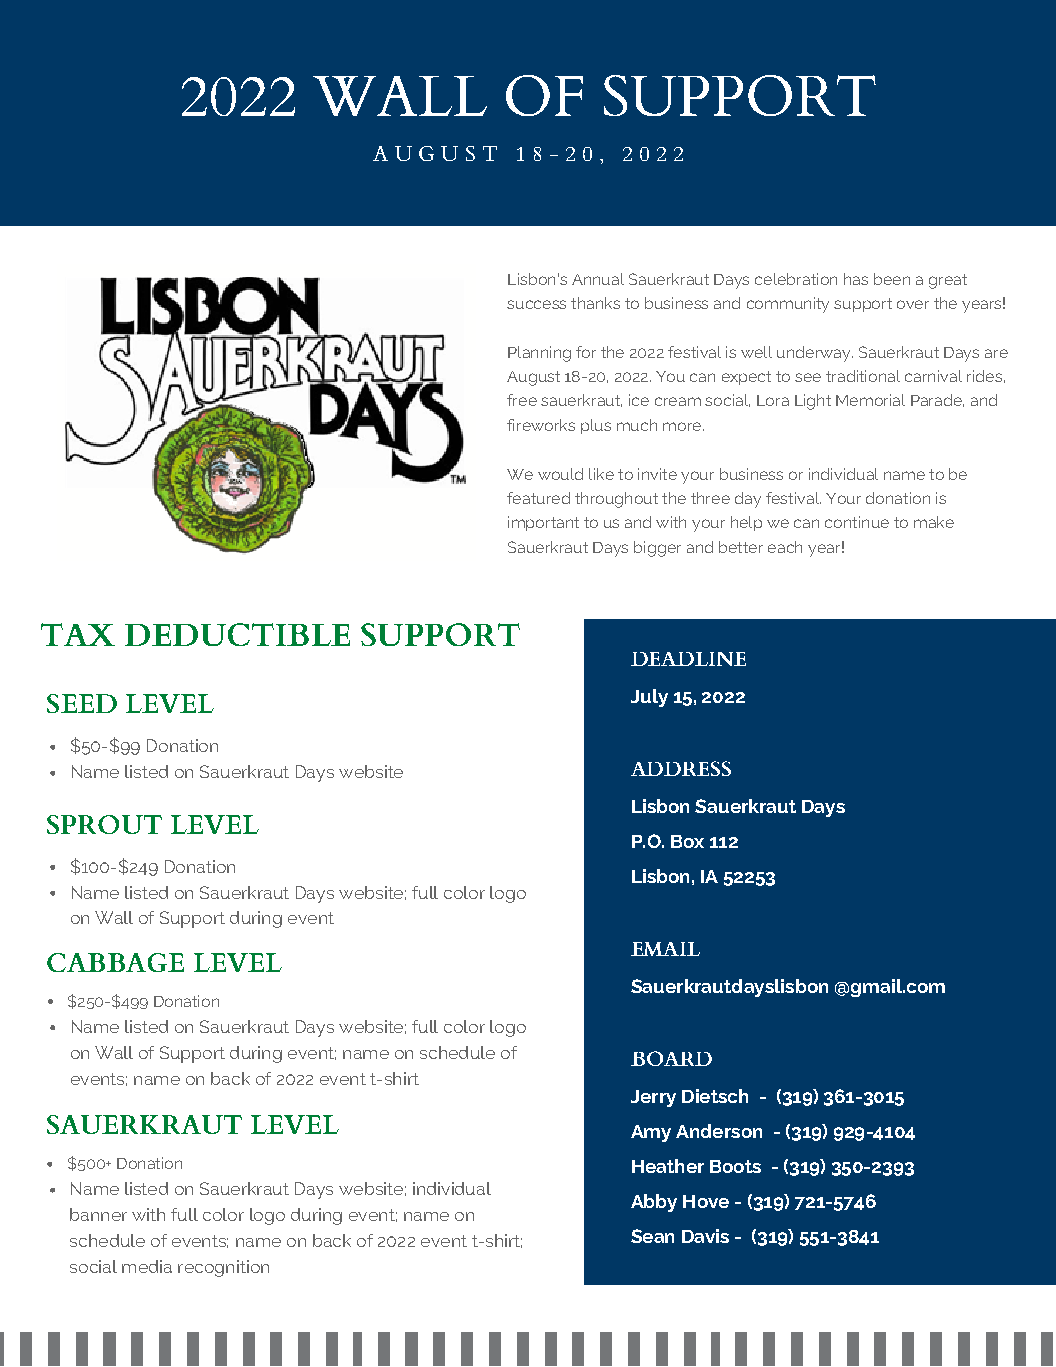  Describe the element at coordinates (223, 1268) in the document. I see `recognition` at that location.
